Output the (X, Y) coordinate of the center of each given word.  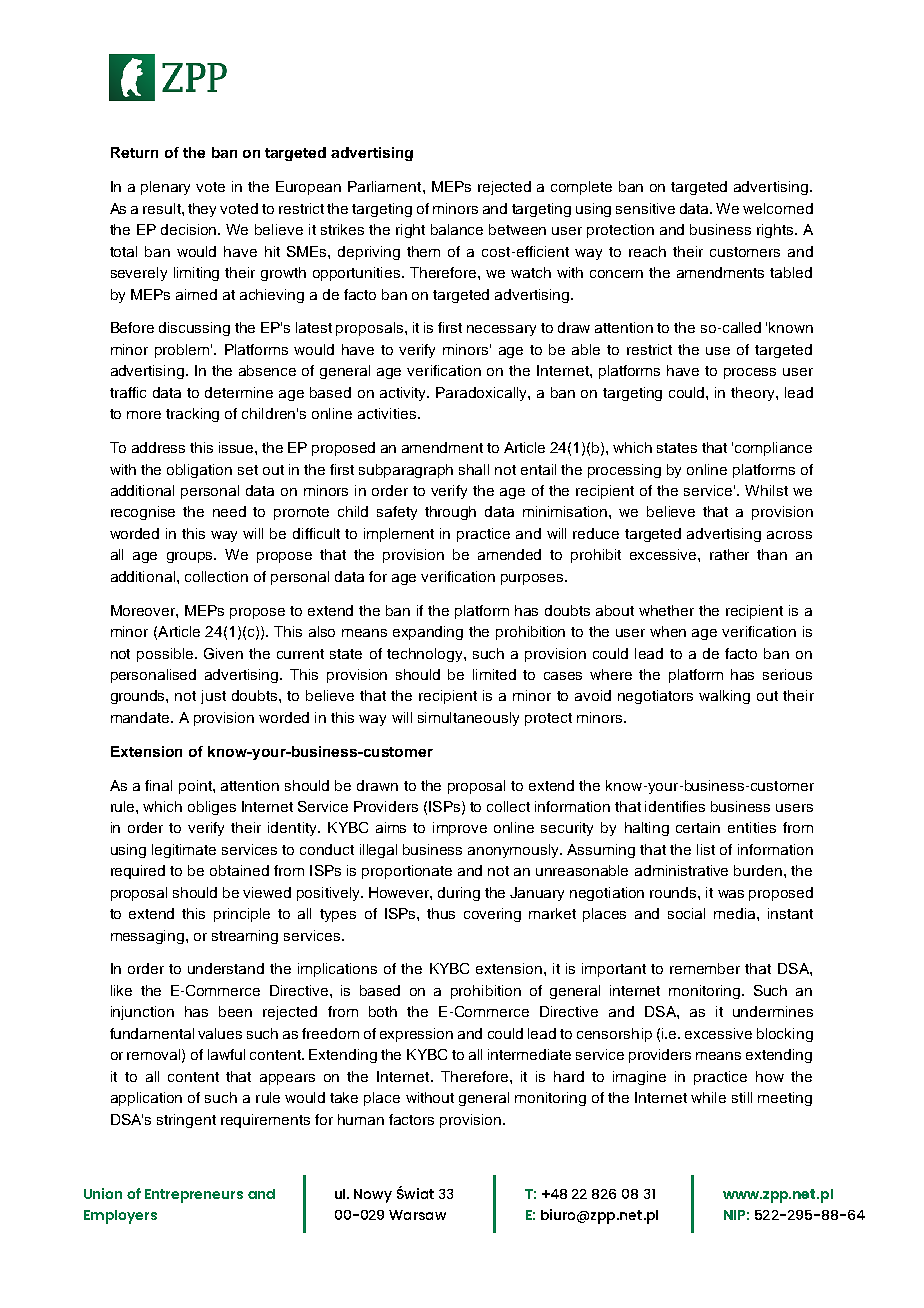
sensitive (645, 208)
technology (426, 655)
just (213, 697)
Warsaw (417, 1215)
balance (457, 229)
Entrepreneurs (194, 1196)
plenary (165, 188)
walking (724, 697)
